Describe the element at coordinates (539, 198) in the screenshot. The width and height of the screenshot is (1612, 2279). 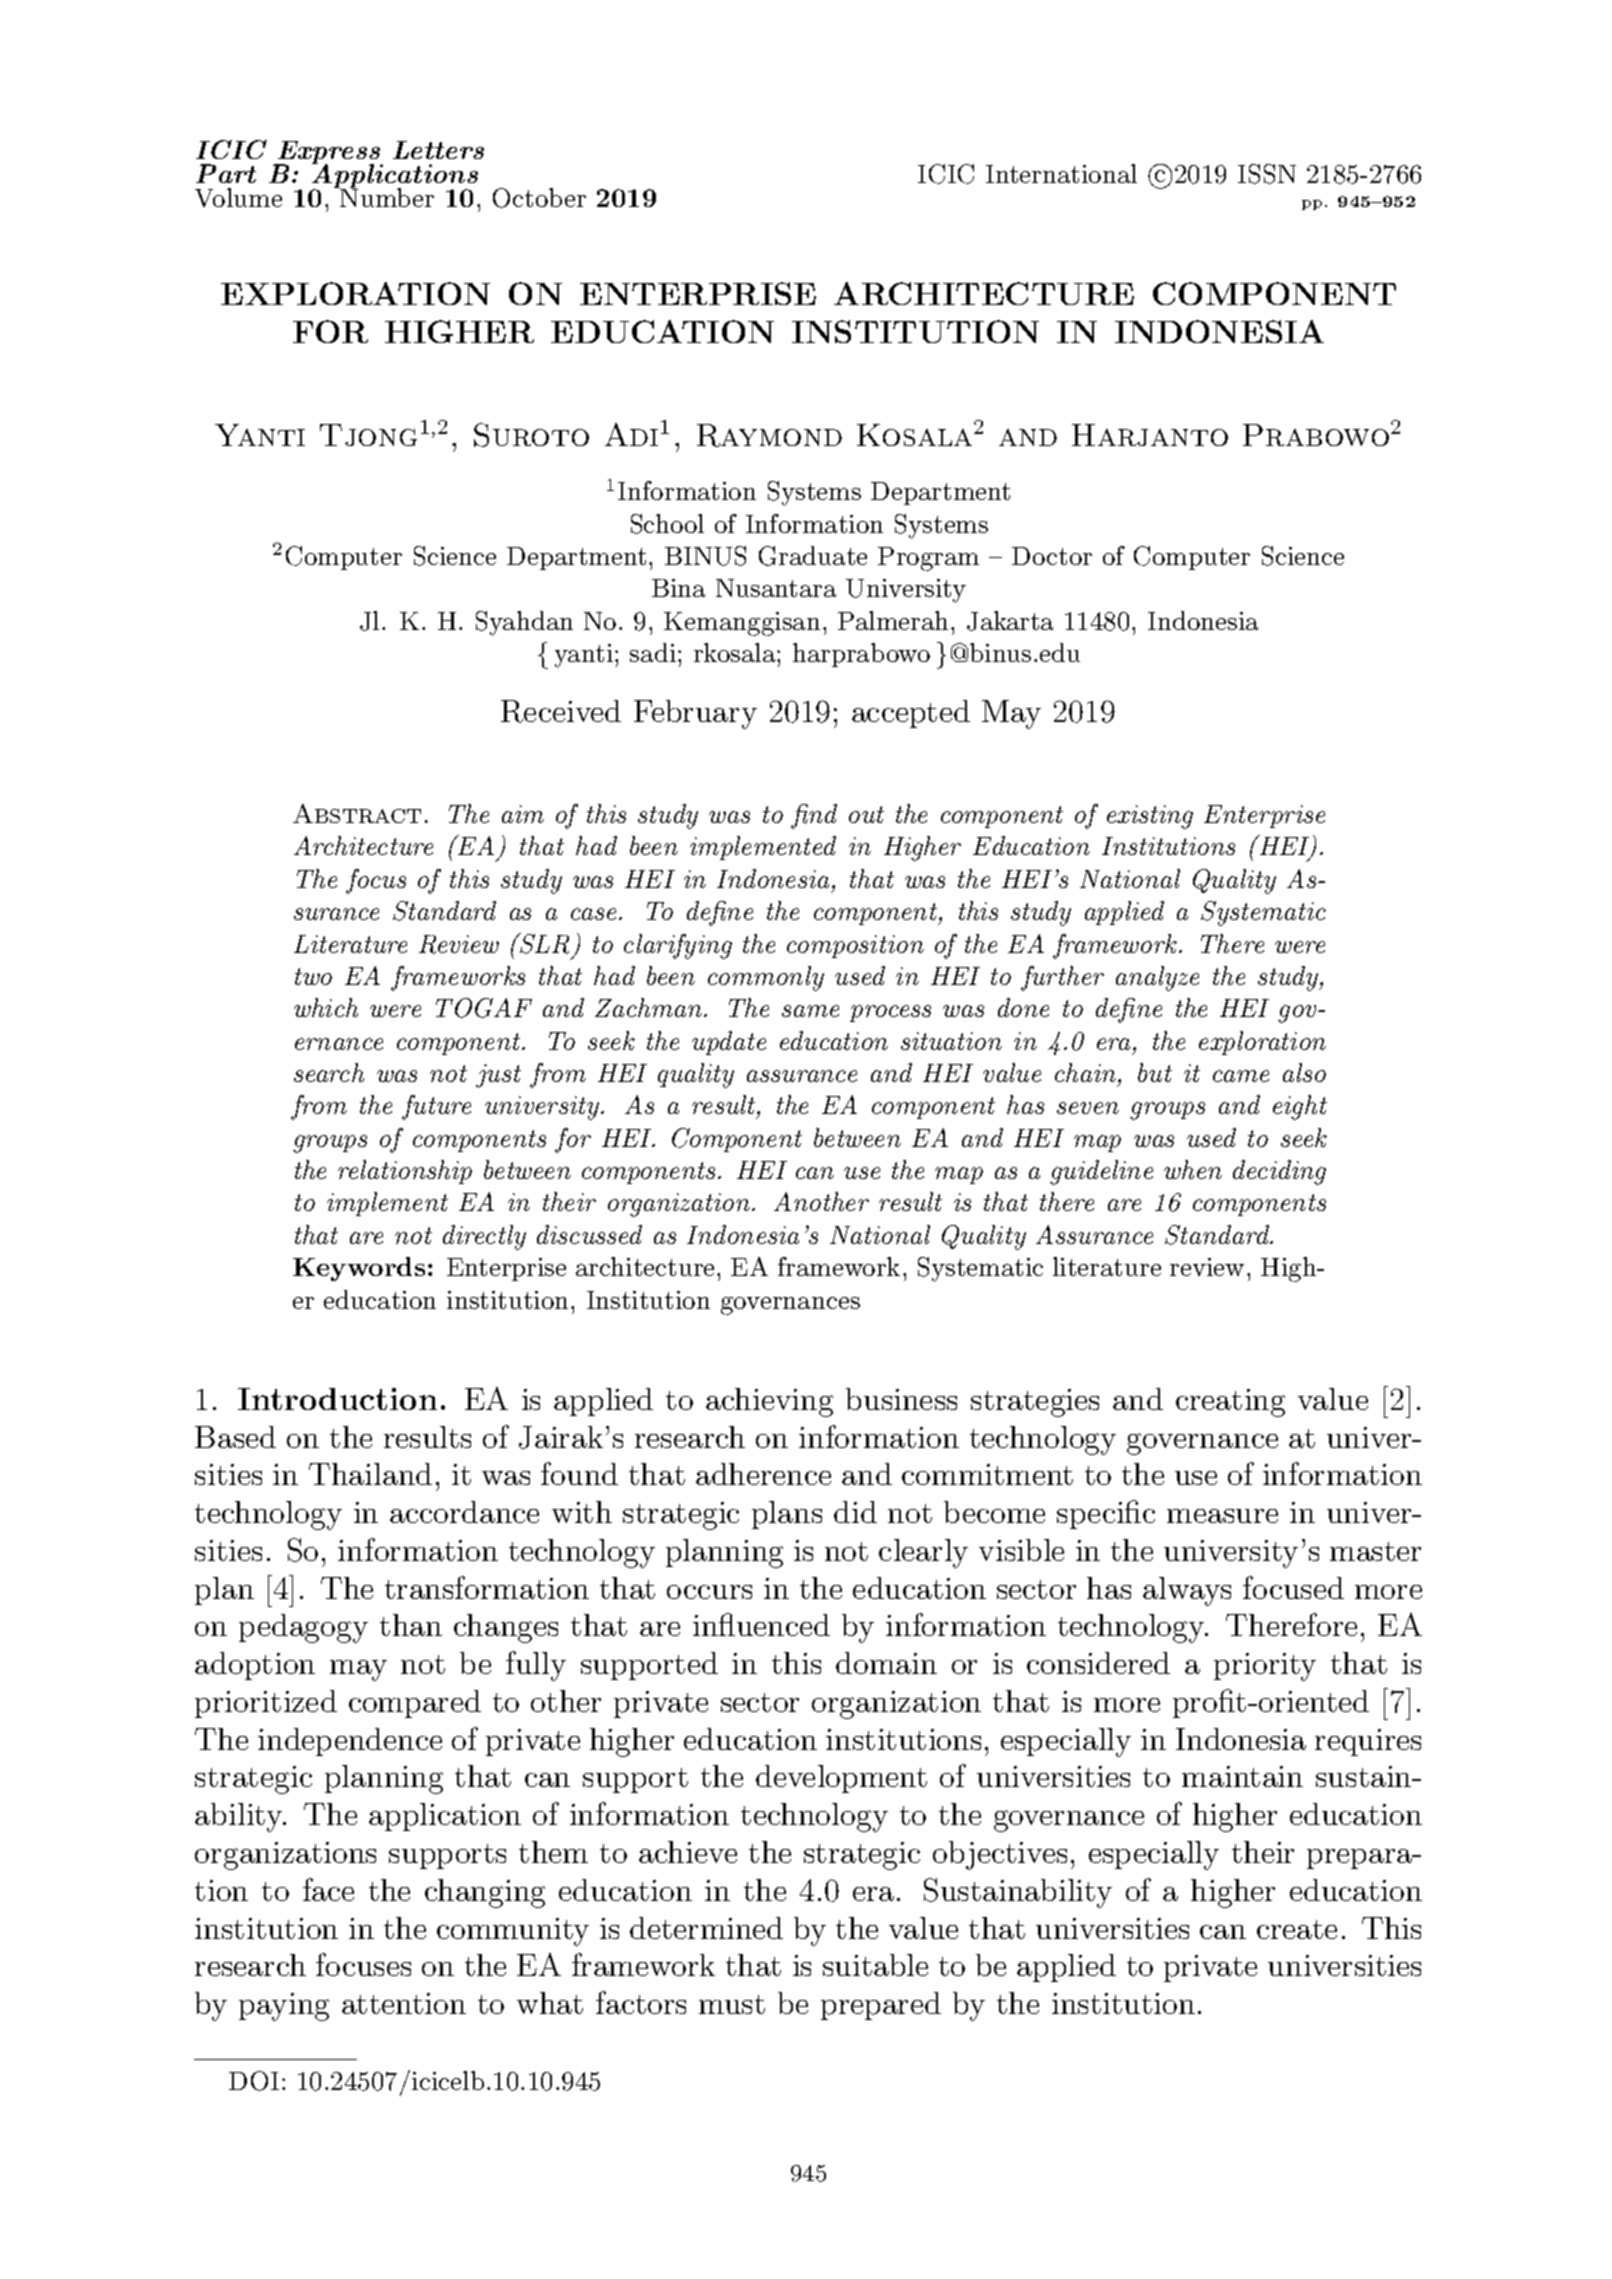
I see `October` at that location.
